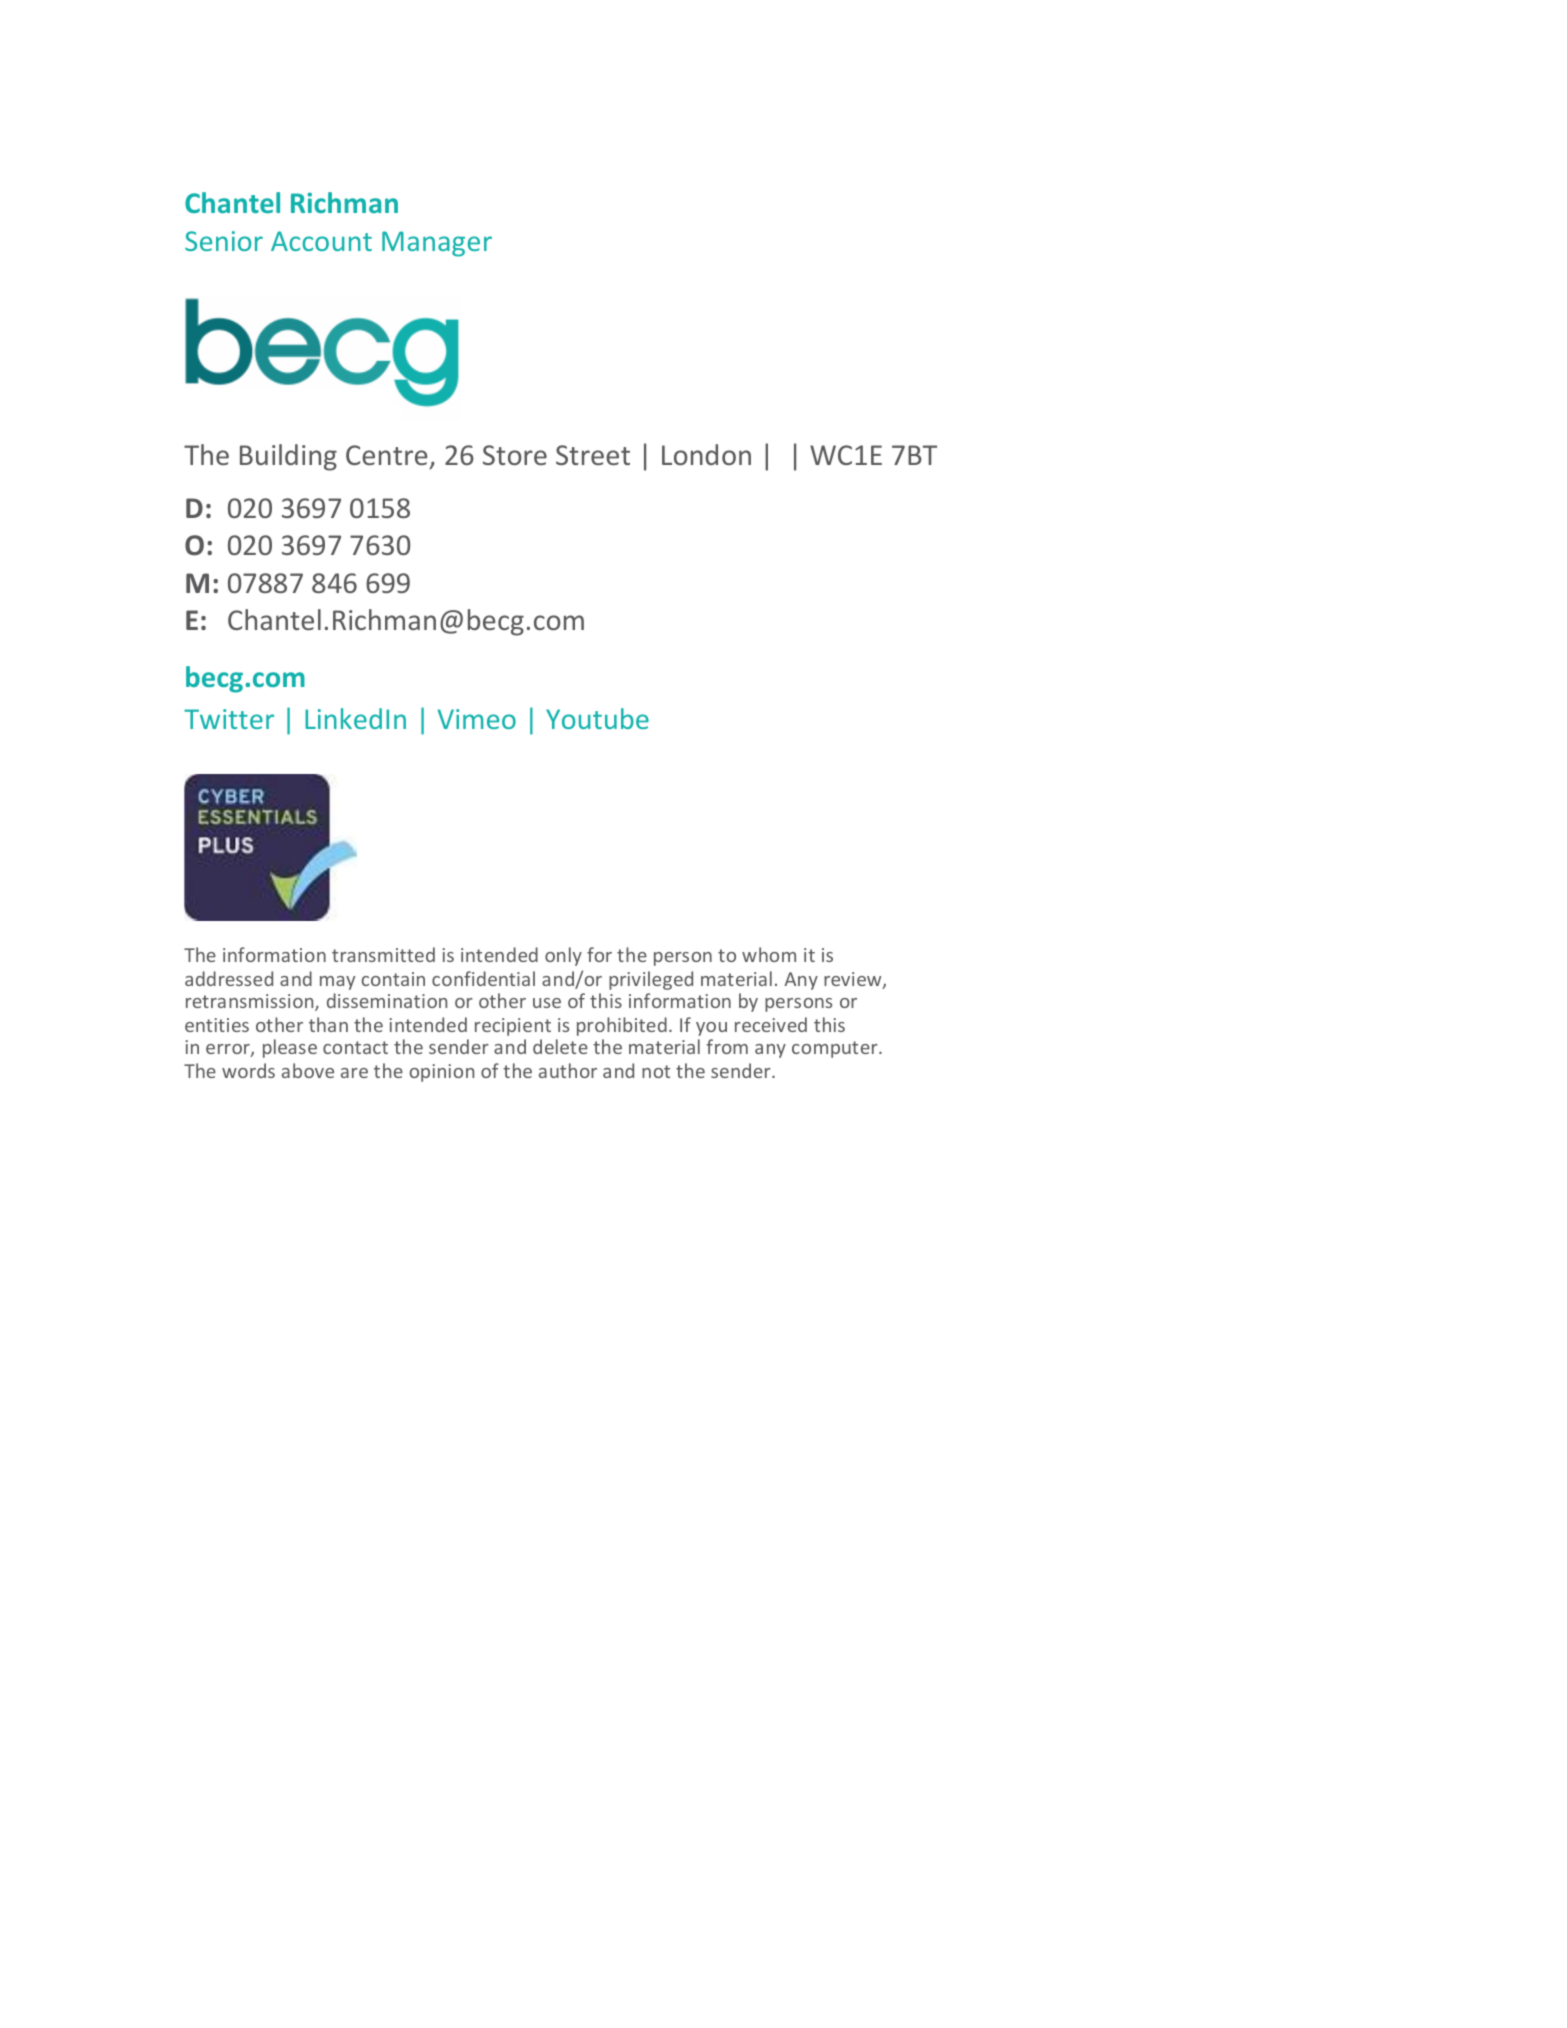  What do you see at coordinates (229, 719) in the document?
I see `Twitter` at bounding box center [229, 719].
